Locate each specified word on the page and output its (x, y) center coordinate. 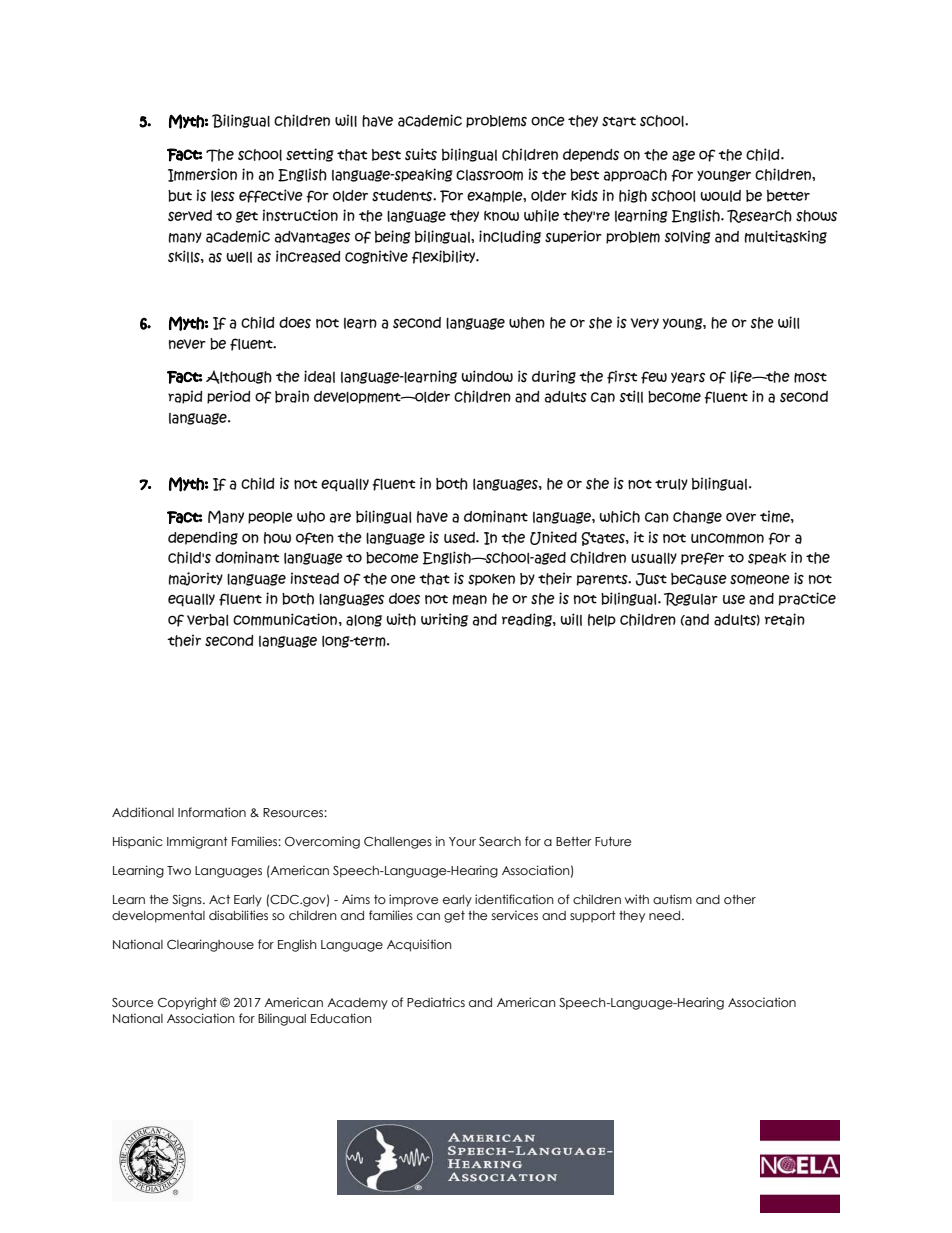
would (720, 196)
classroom (489, 175)
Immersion (202, 175)
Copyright (187, 1003)
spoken (491, 580)
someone (760, 580)
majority (196, 579)
